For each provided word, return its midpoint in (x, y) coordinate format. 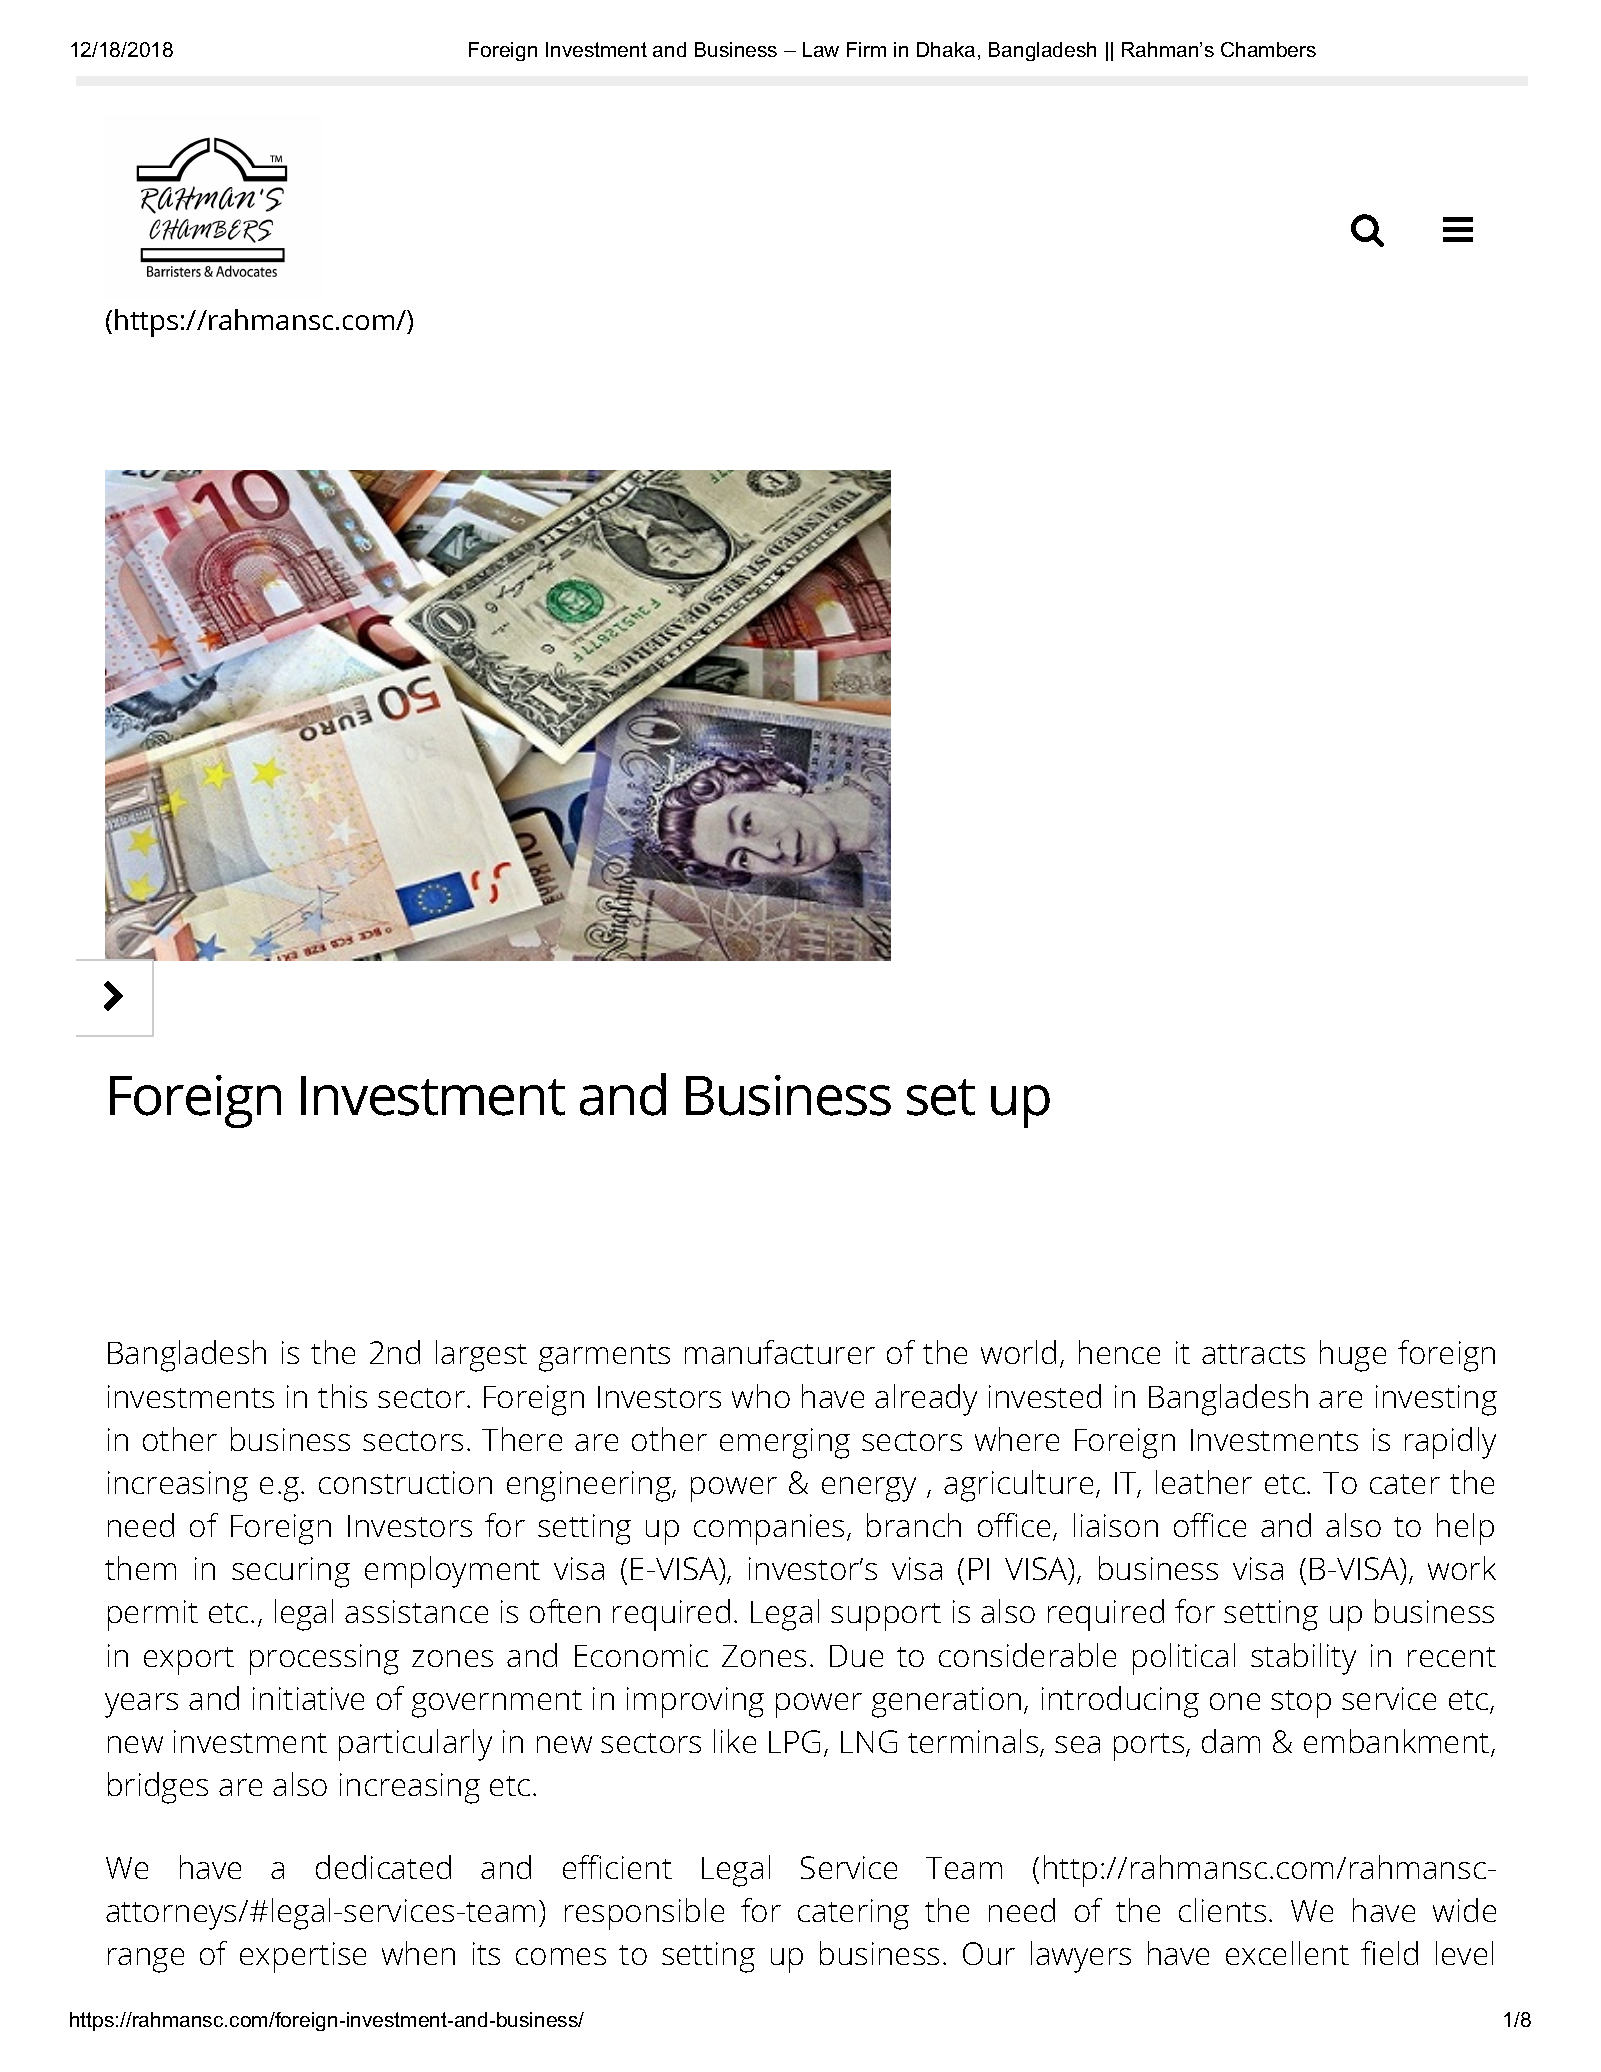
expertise (303, 1957)
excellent (1287, 1953)
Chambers (1268, 49)
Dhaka (946, 49)
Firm (866, 49)
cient (639, 1867)
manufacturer (780, 1352)
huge (1353, 1356)
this (342, 1396)
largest (481, 1356)
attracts (1253, 1354)
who (761, 1396)
